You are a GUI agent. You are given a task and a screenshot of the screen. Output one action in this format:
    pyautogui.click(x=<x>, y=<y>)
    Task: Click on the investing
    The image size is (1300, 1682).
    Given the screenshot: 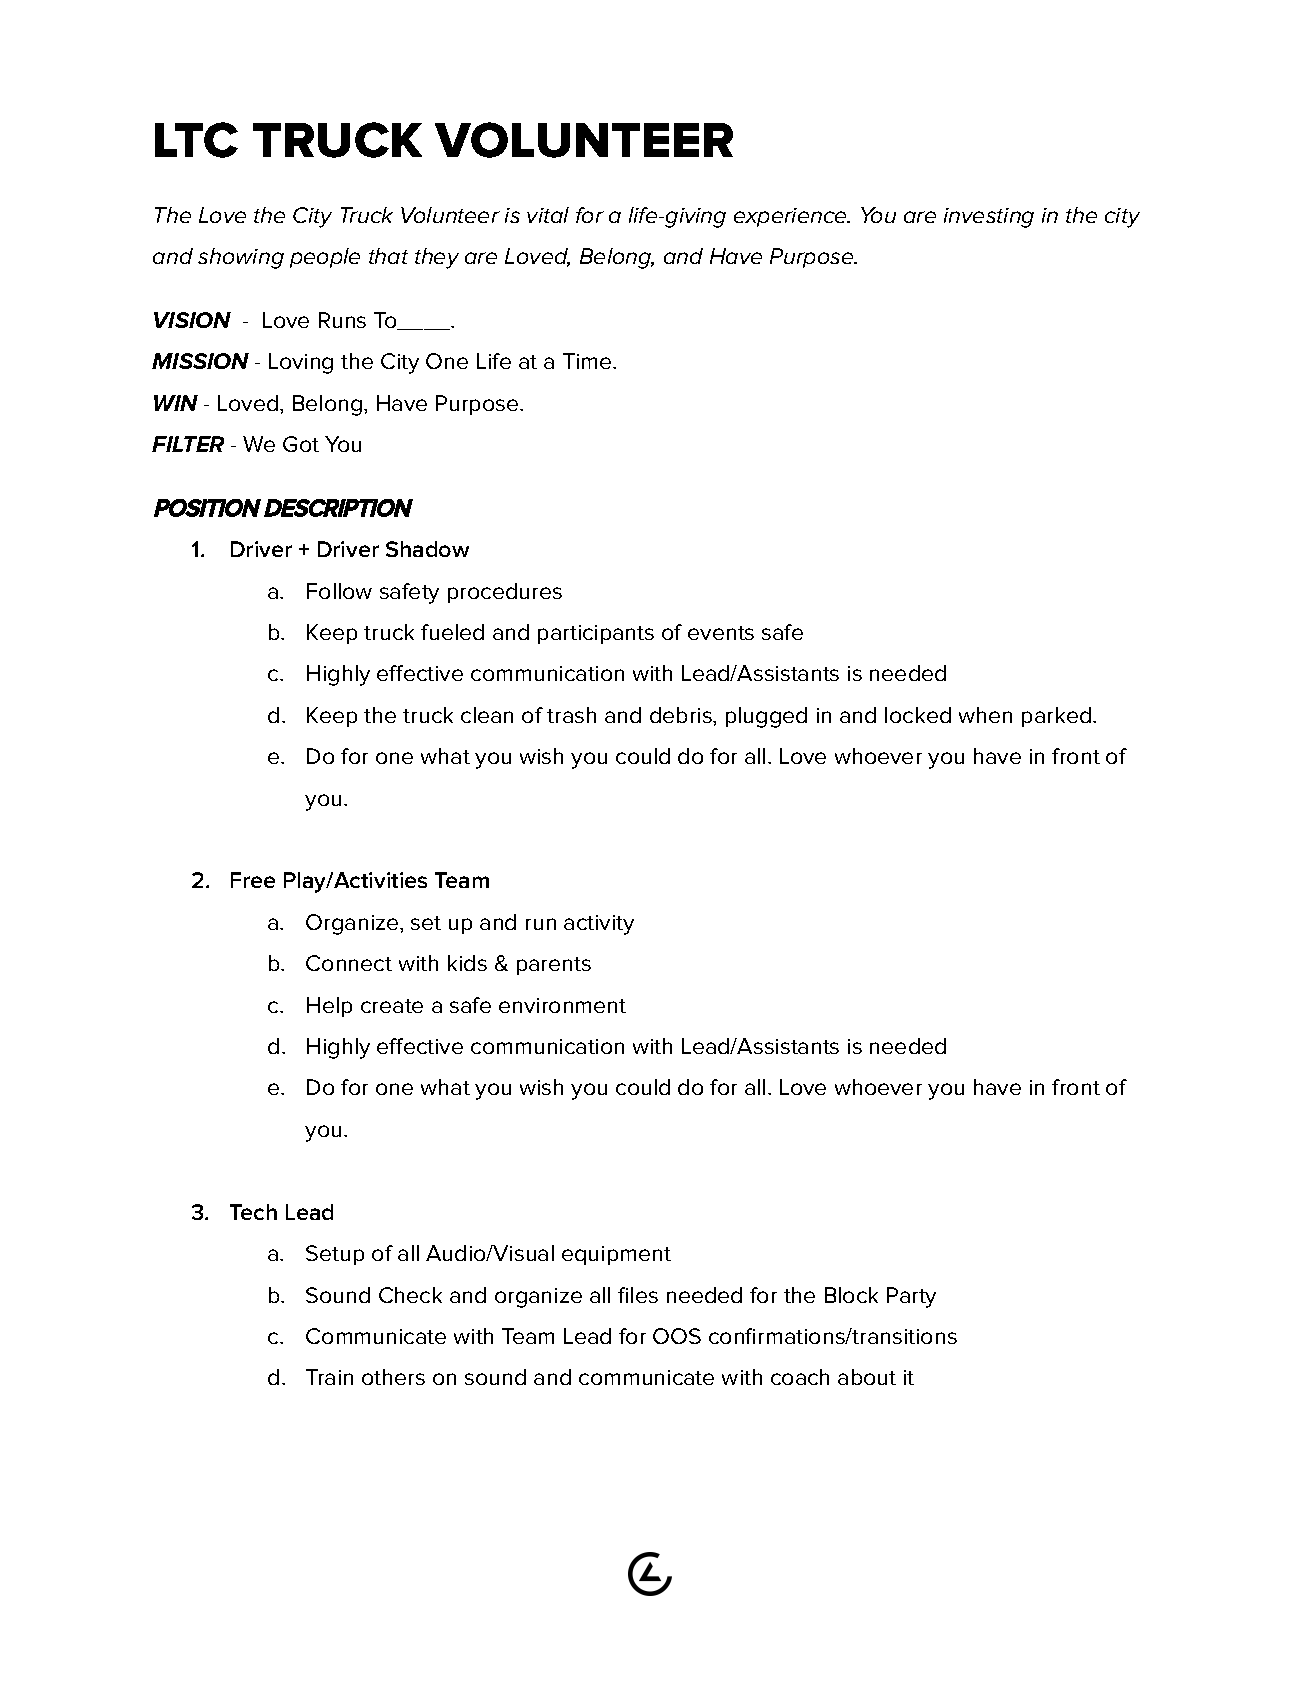 What is the action you would take?
    pyautogui.click(x=989, y=218)
